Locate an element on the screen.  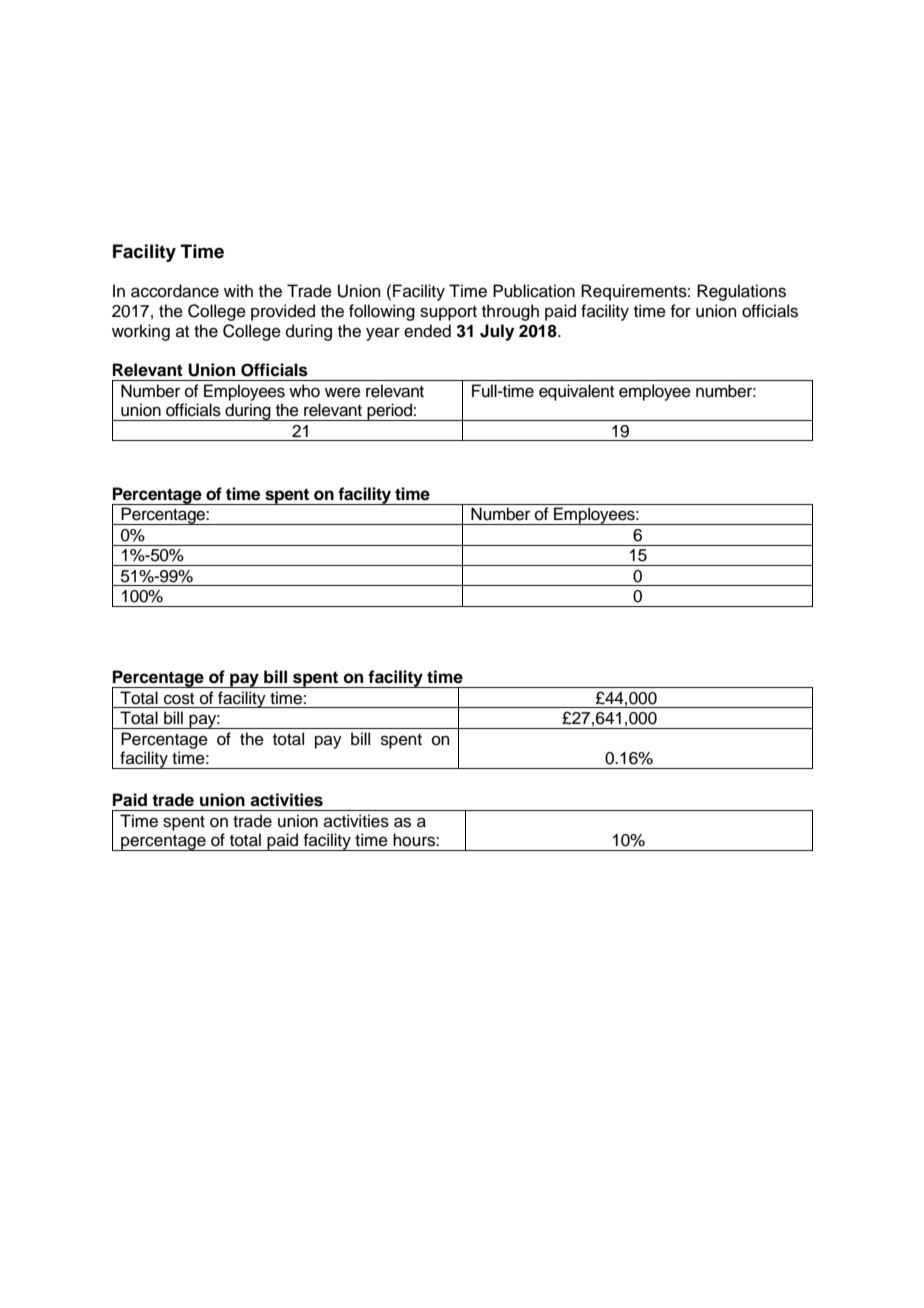
through is located at coordinates (510, 312).
